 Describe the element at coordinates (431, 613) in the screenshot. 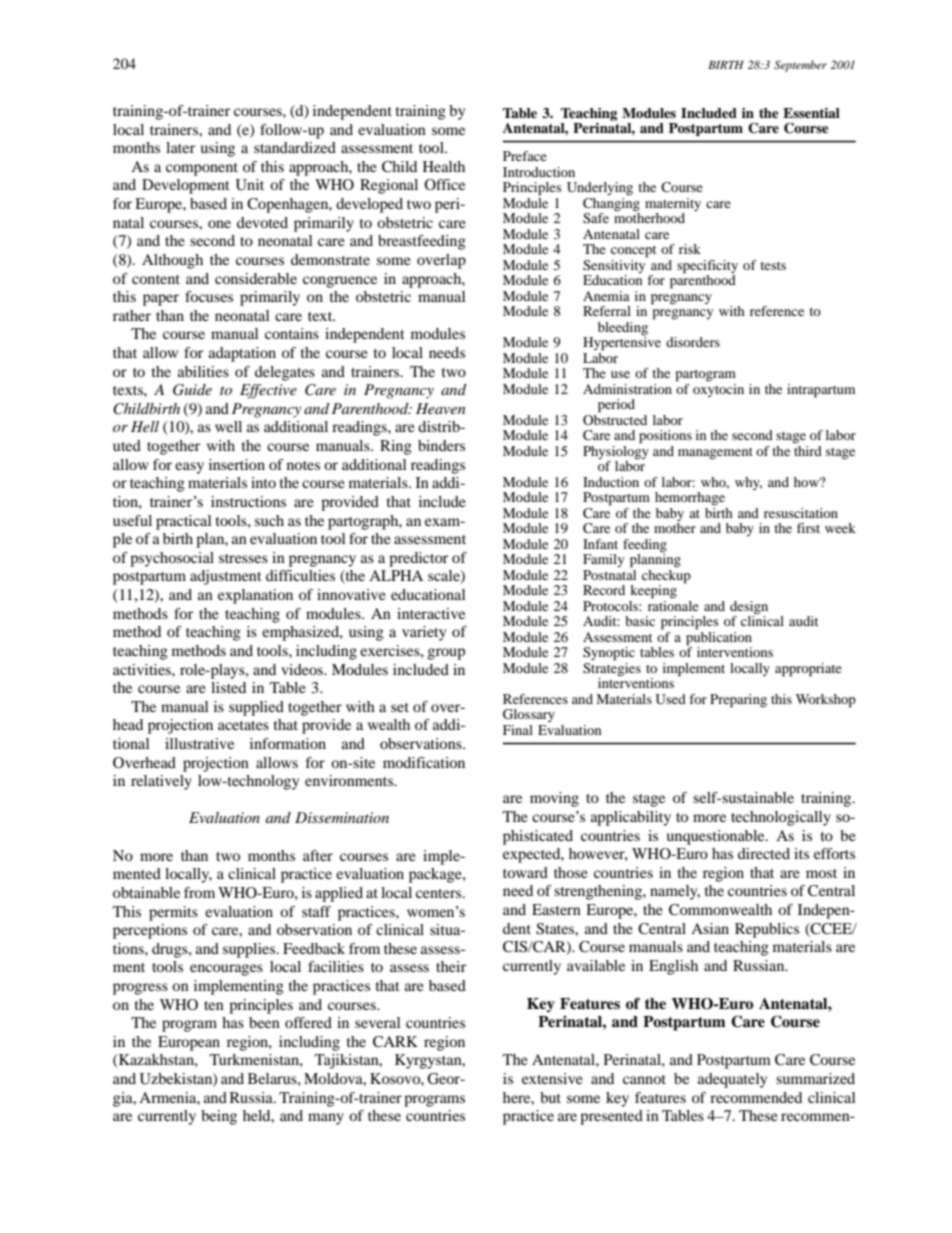

I see `interactive` at that location.
